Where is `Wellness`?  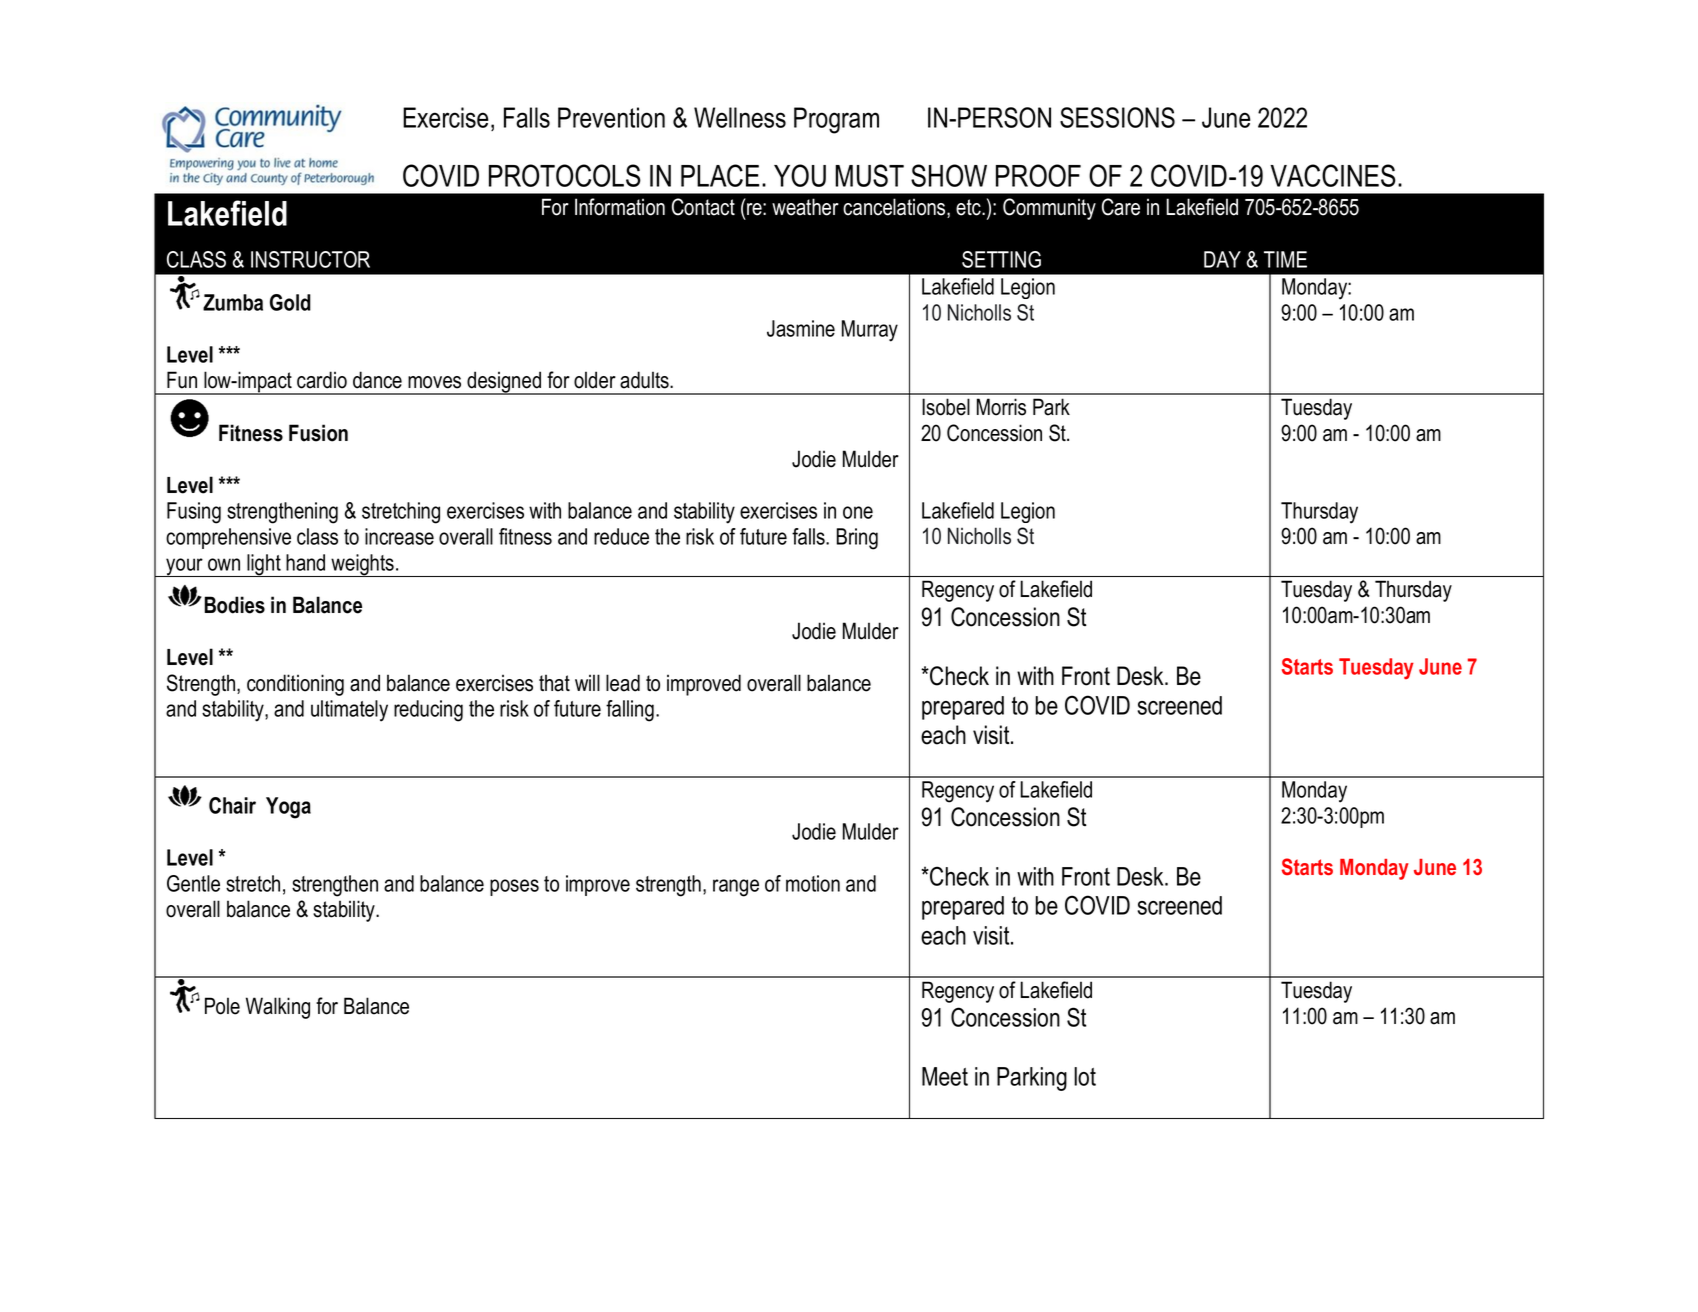
Wellness is located at coordinates (740, 117).
